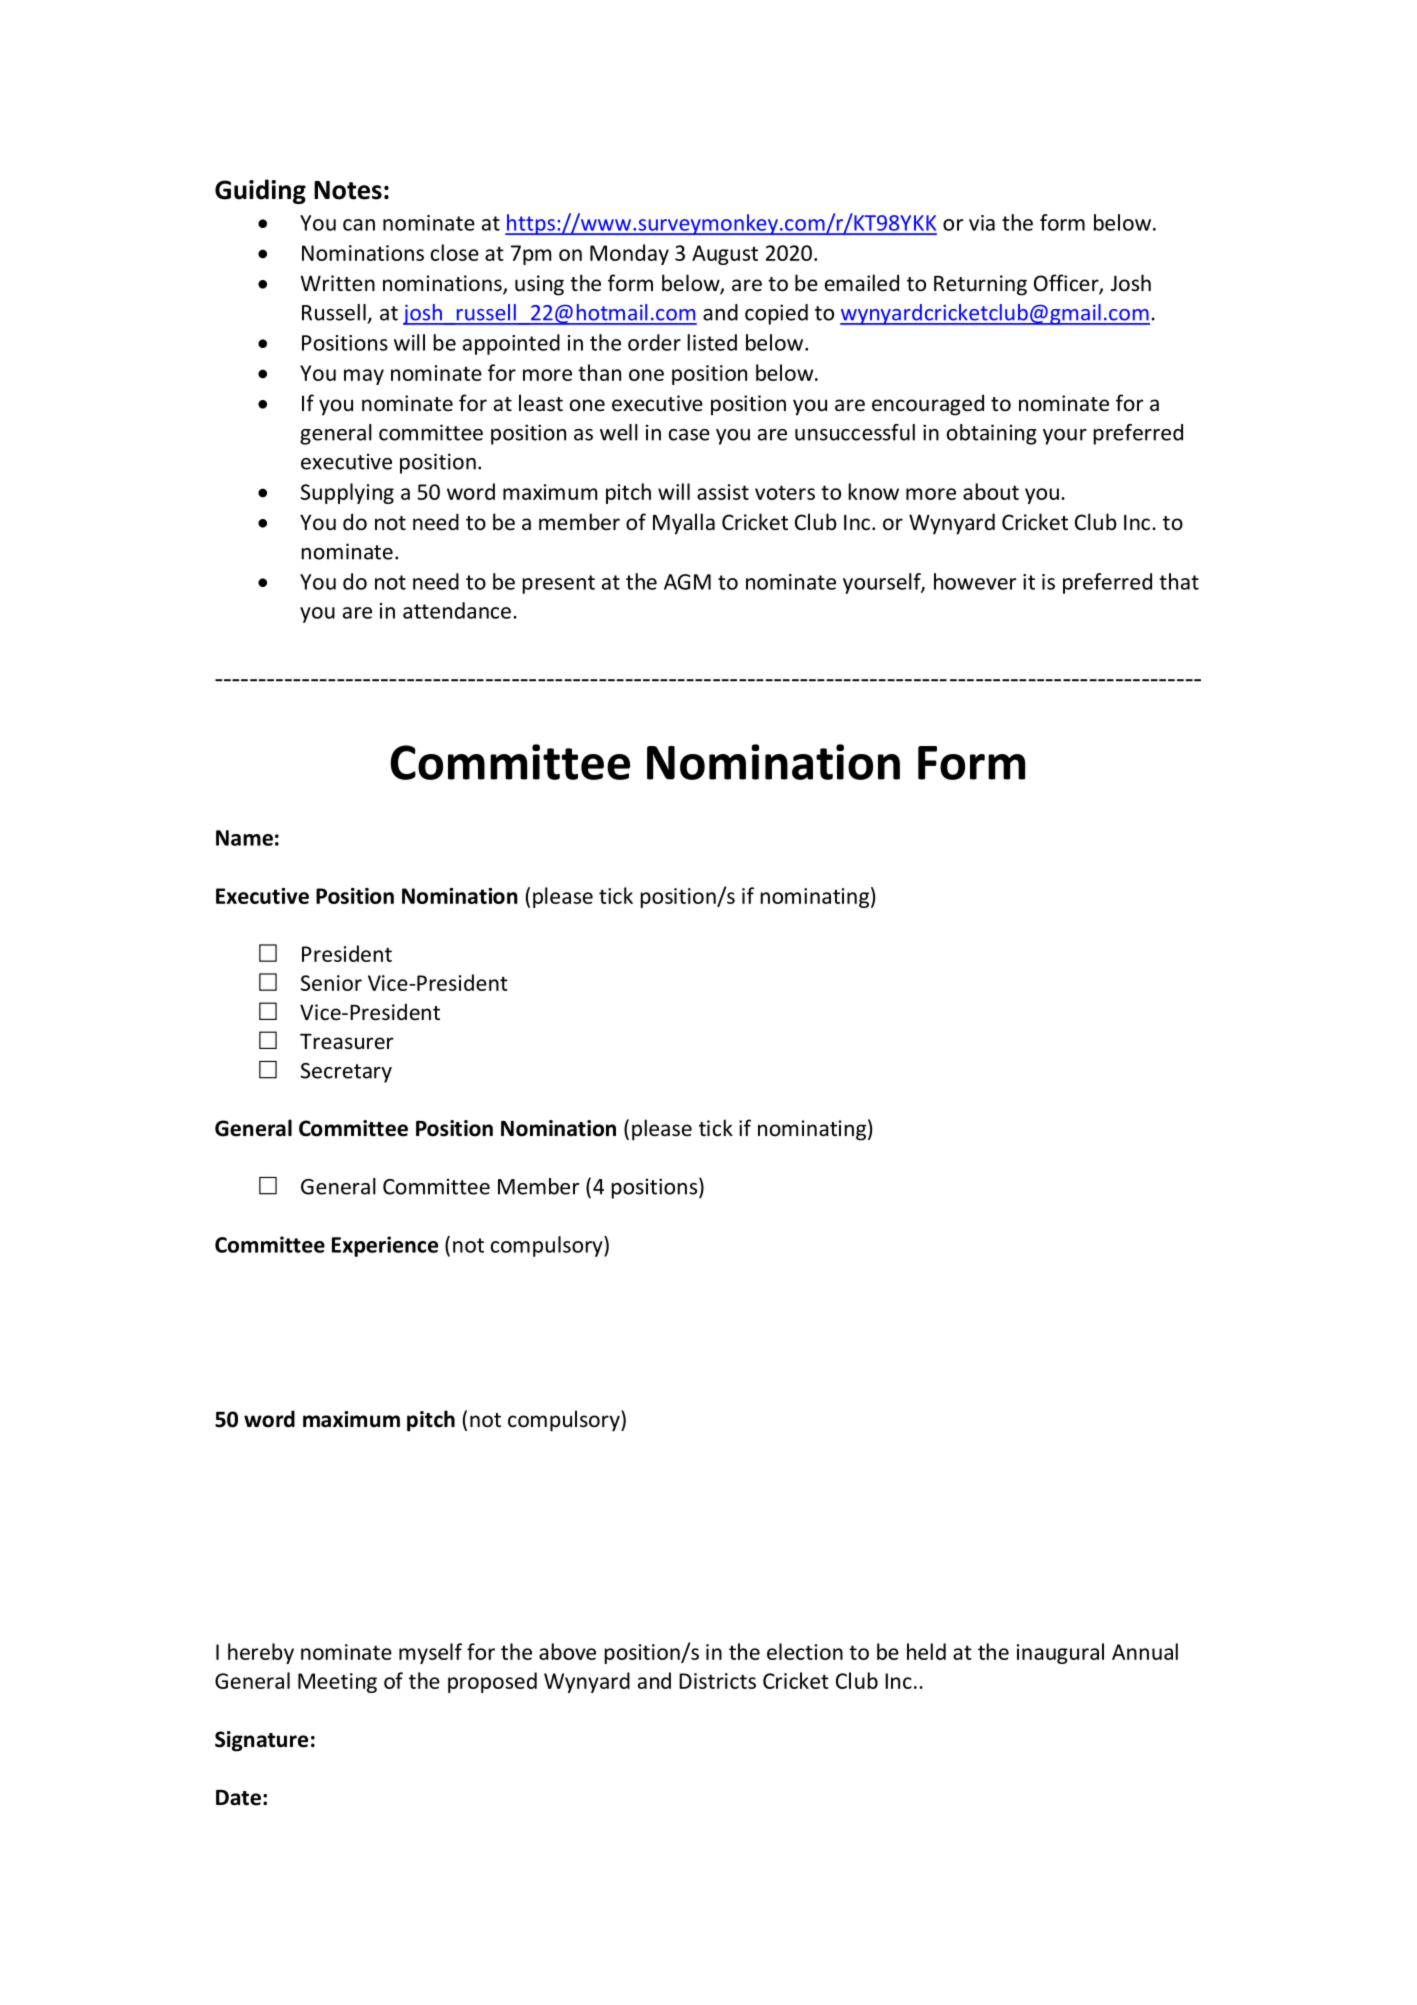  I want to click on inaugural, so click(1060, 1653).
